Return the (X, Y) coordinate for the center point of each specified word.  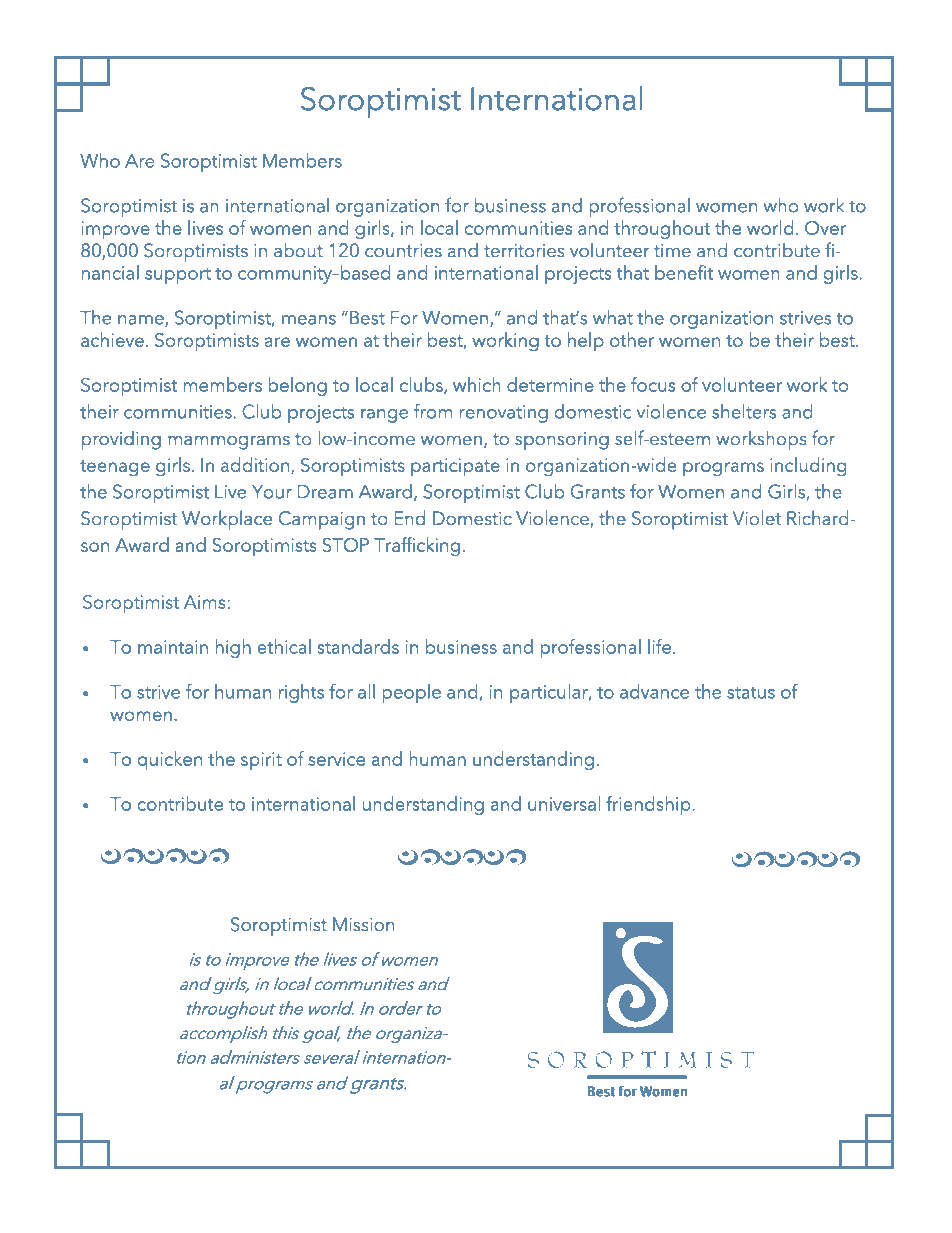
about (298, 250)
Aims (204, 602)
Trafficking (417, 547)
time (672, 251)
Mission (364, 924)
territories (524, 251)
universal (564, 803)
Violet (757, 518)
